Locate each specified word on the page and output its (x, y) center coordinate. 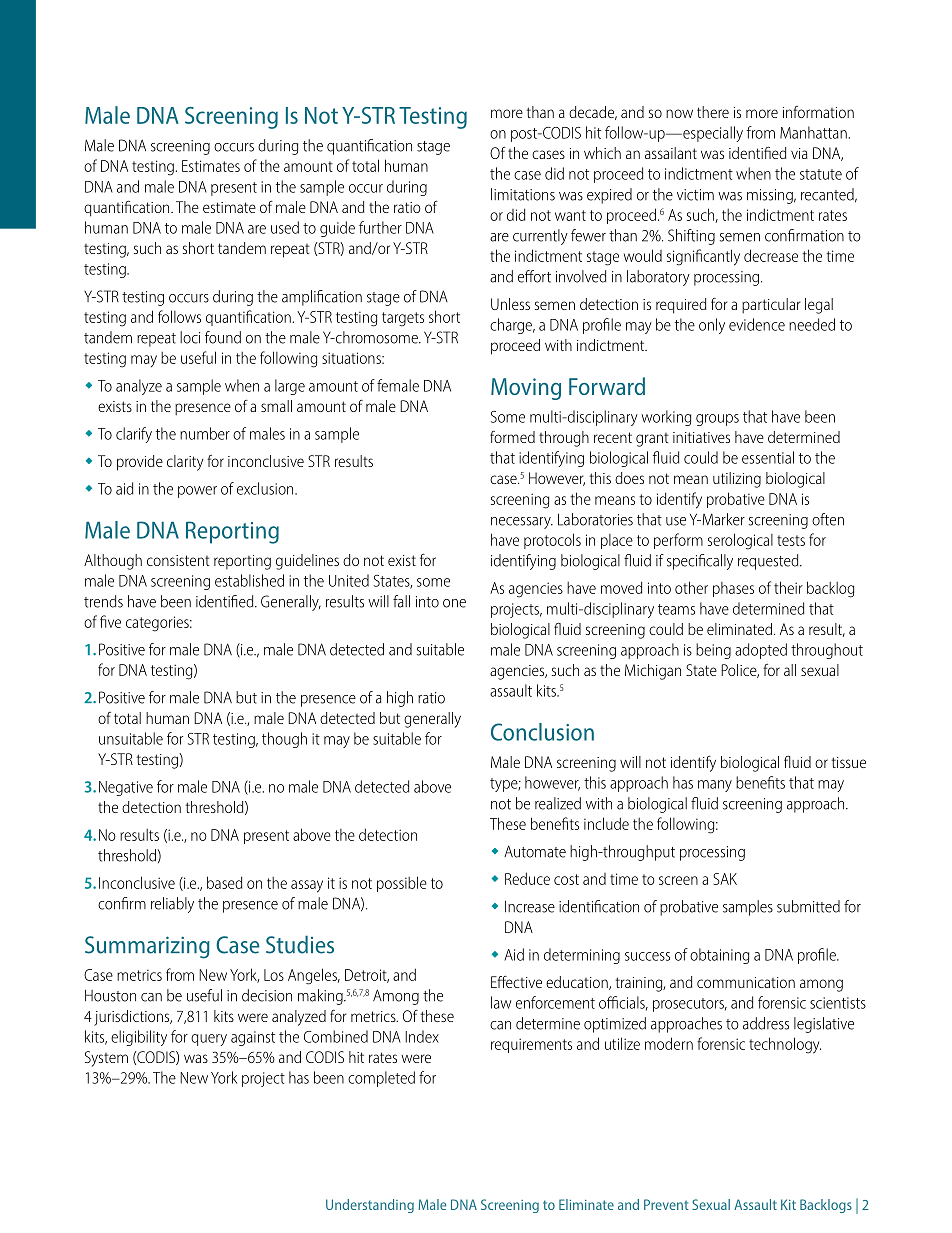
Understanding (370, 1206)
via (799, 153)
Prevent (666, 1204)
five (110, 621)
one (454, 603)
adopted (761, 651)
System (106, 1059)
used (285, 227)
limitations (523, 194)
